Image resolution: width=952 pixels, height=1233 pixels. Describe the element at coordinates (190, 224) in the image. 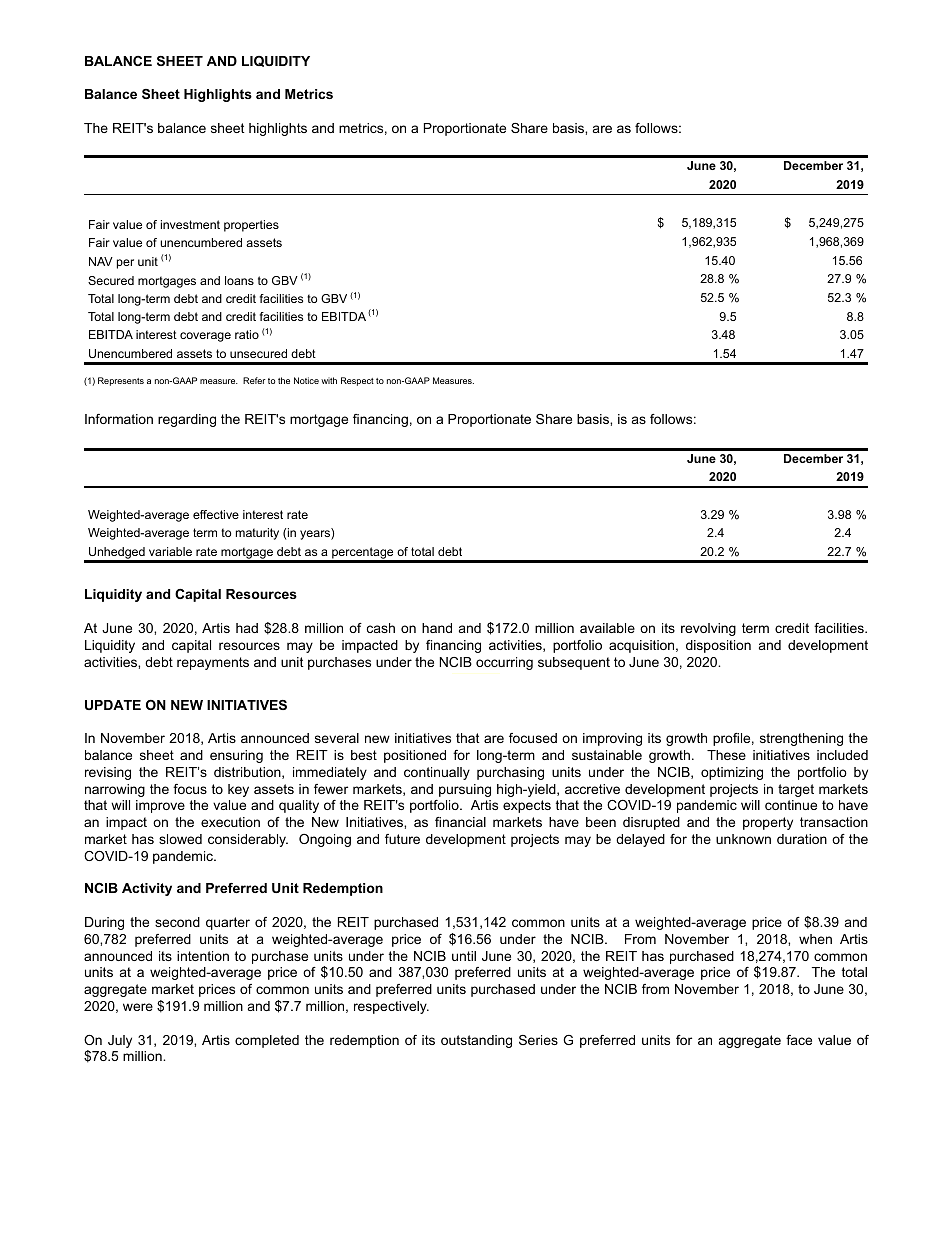

I see `investment` at that location.
